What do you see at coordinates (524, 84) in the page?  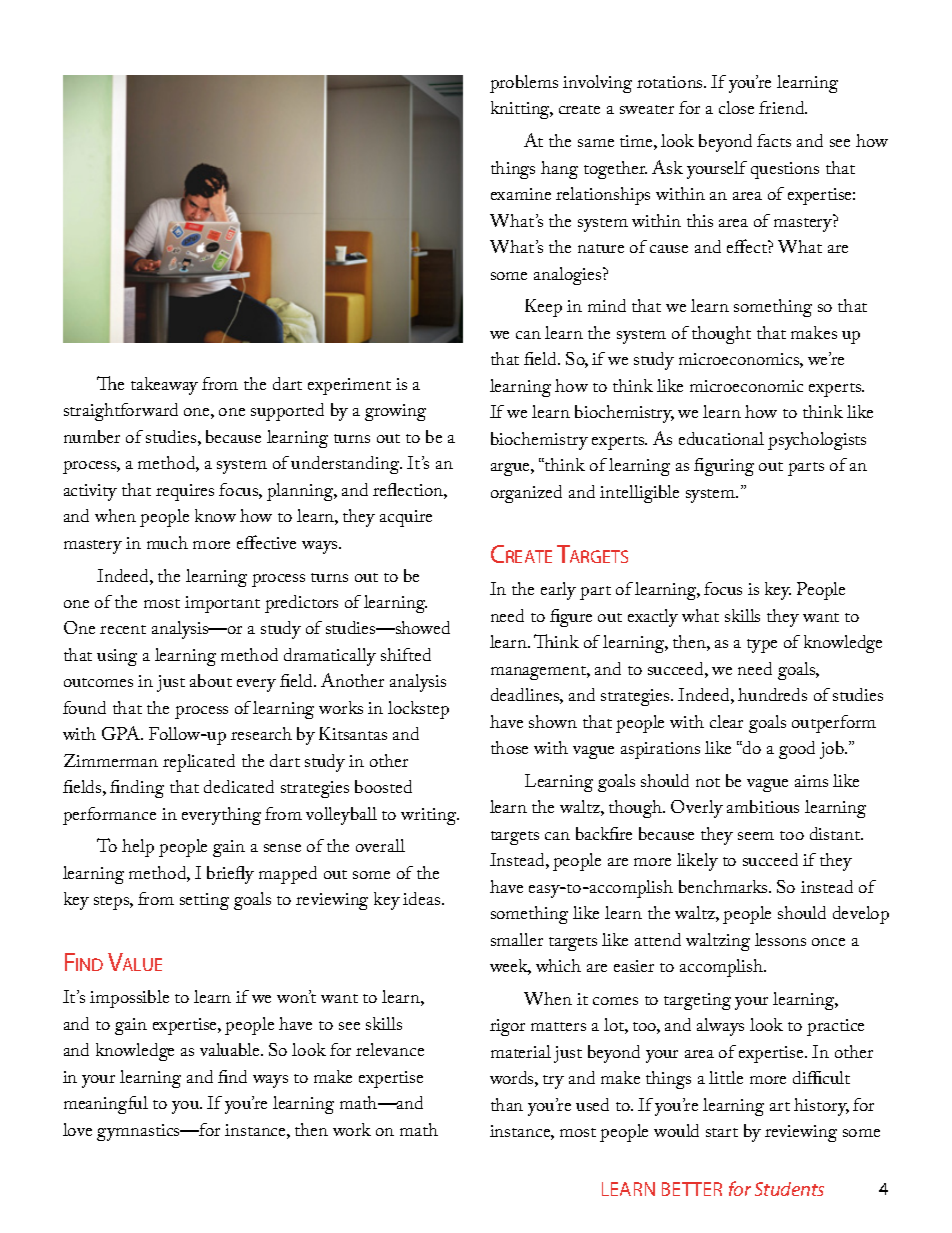 I see `problems` at bounding box center [524, 84].
